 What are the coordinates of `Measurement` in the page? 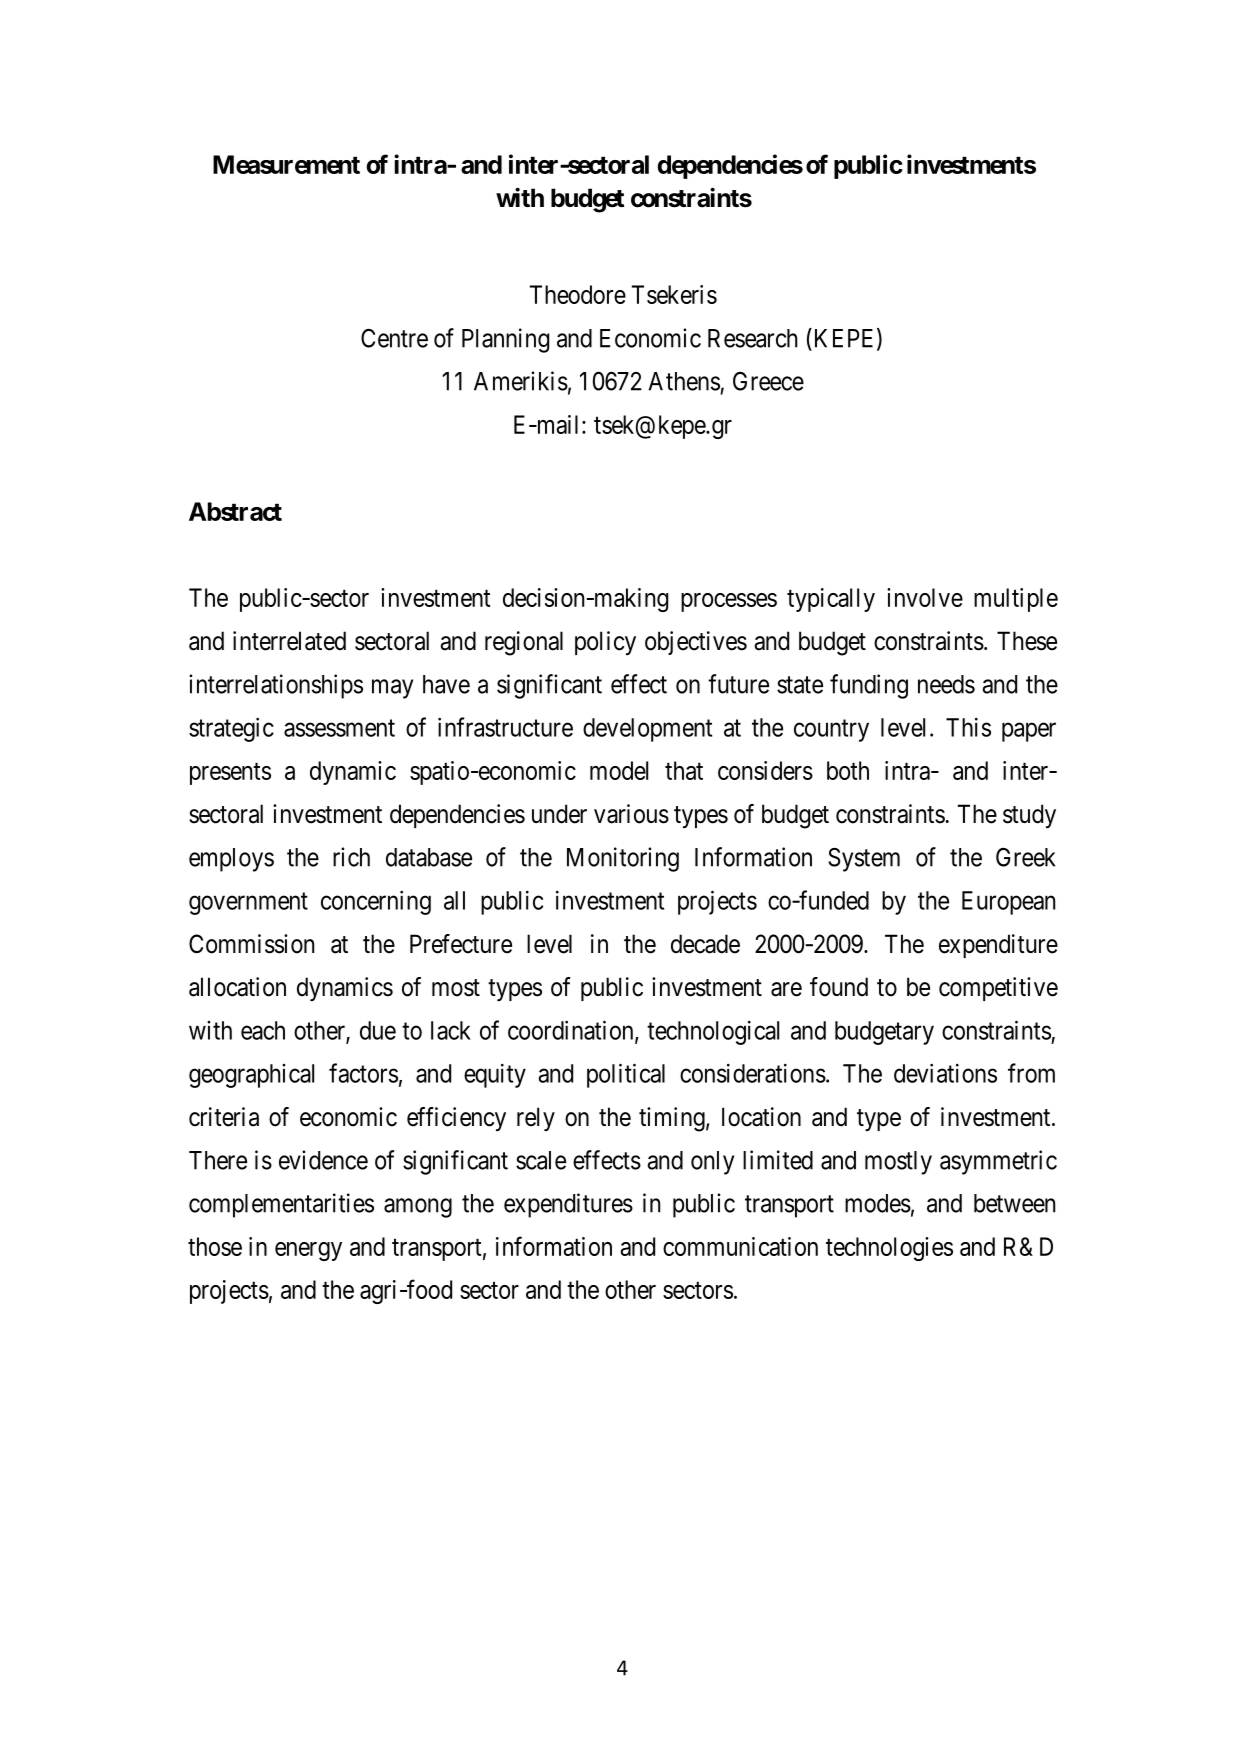 It's located at (286, 164).
